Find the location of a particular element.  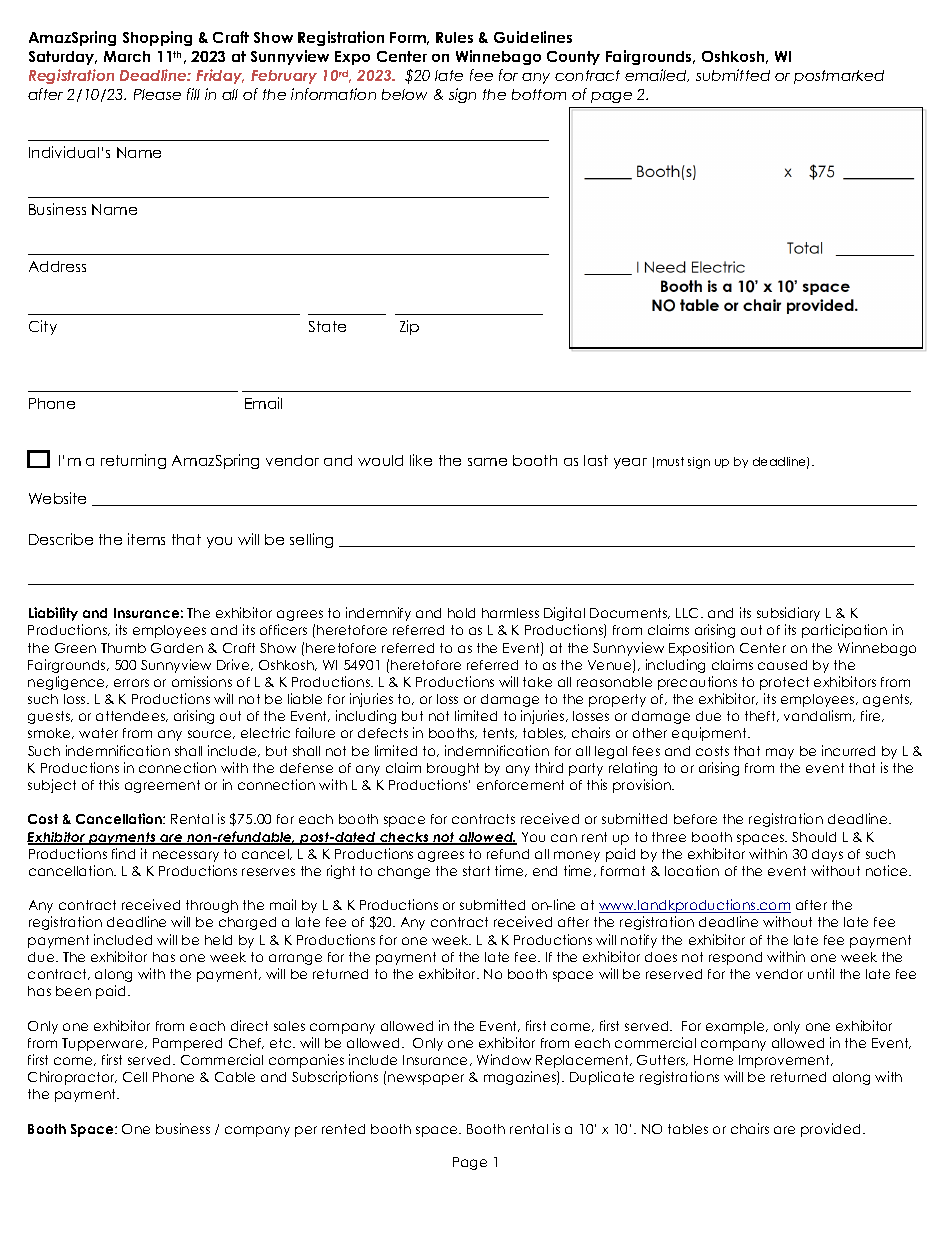

must is located at coordinates (670, 461).
